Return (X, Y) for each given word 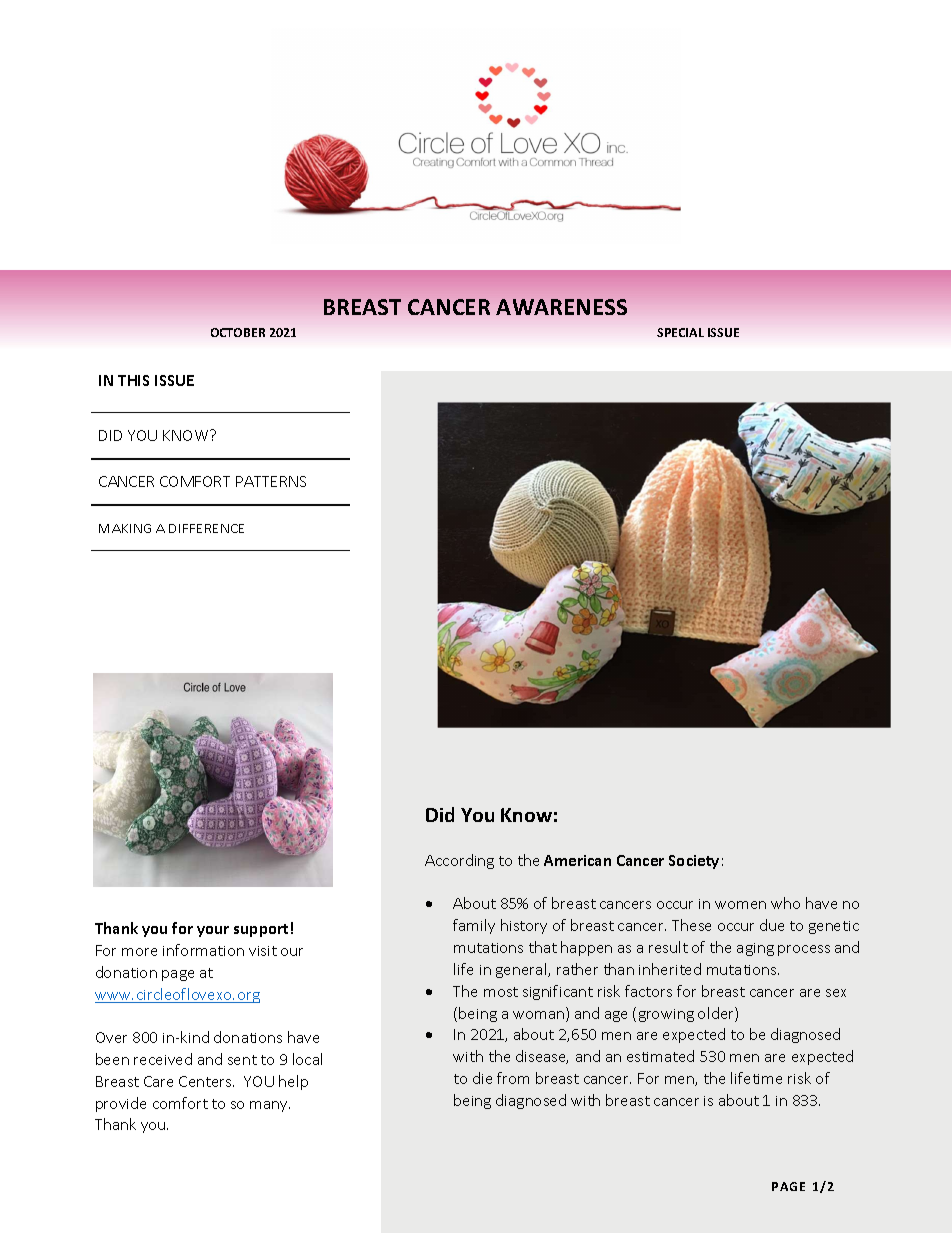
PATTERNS (271, 481)
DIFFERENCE (206, 528)
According (459, 861)
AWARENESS (561, 307)
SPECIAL (680, 332)
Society (694, 862)
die (482, 1078)
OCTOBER (238, 332)
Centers (206, 1081)
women (740, 905)
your (213, 931)
